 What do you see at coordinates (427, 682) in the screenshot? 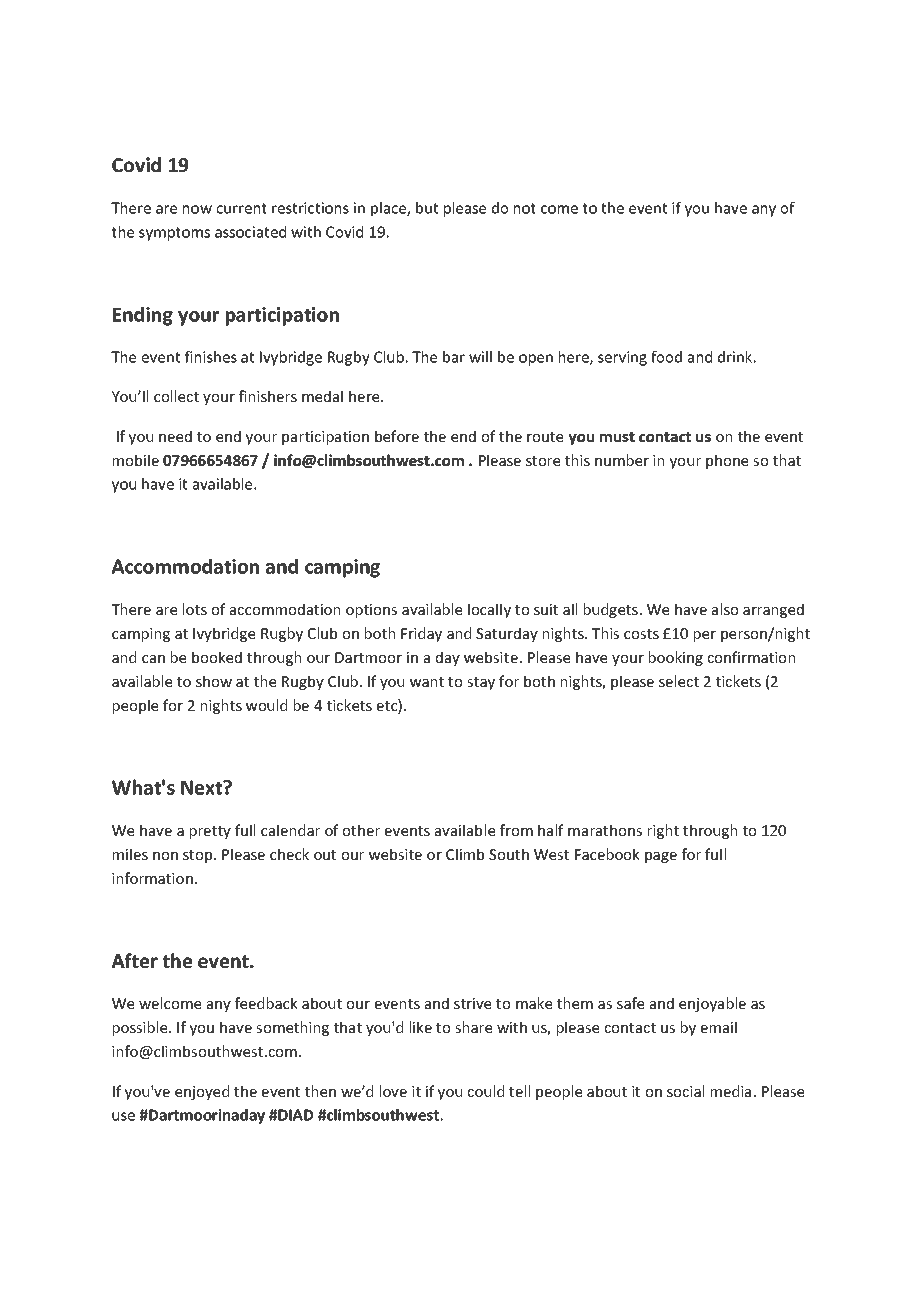
I see `want` at bounding box center [427, 682].
